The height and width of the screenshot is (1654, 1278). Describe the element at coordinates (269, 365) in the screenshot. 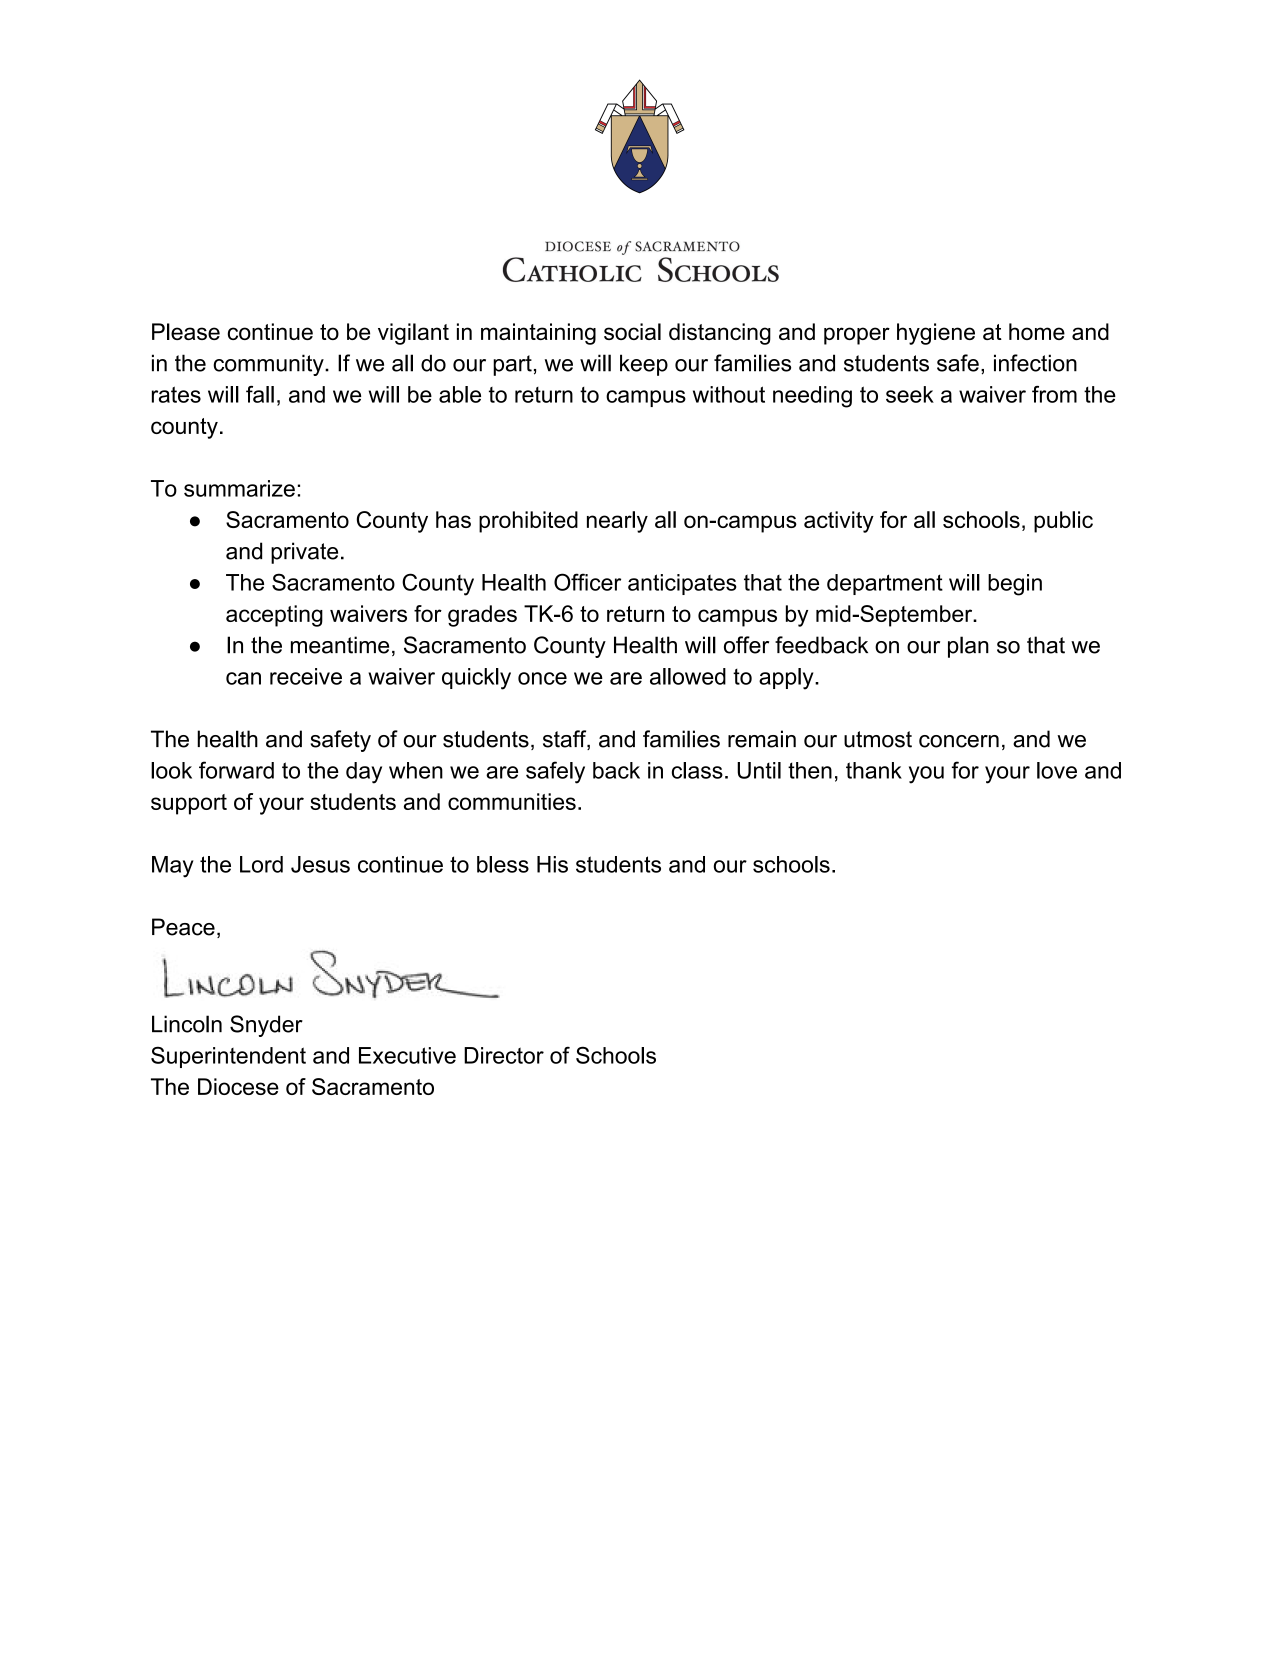

I see `community` at that location.
